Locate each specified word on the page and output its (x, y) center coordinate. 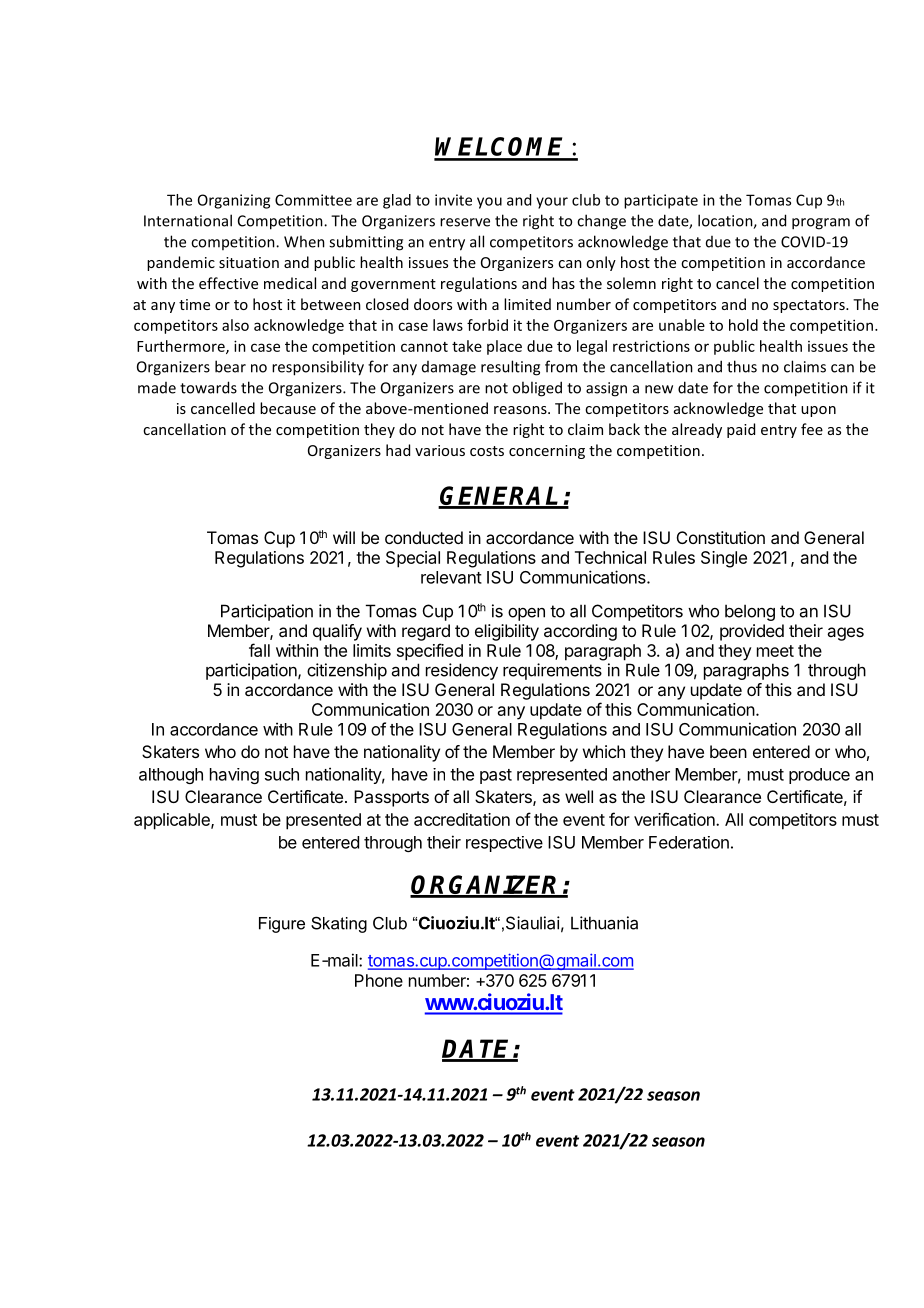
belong (750, 612)
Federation (689, 842)
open (526, 614)
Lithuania (604, 923)
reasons (521, 410)
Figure (282, 925)
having (234, 776)
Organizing (234, 201)
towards (208, 387)
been (728, 751)
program (821, 224)
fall (259, 650)
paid (741, 430)
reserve (465, 222)
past (496, 776)
